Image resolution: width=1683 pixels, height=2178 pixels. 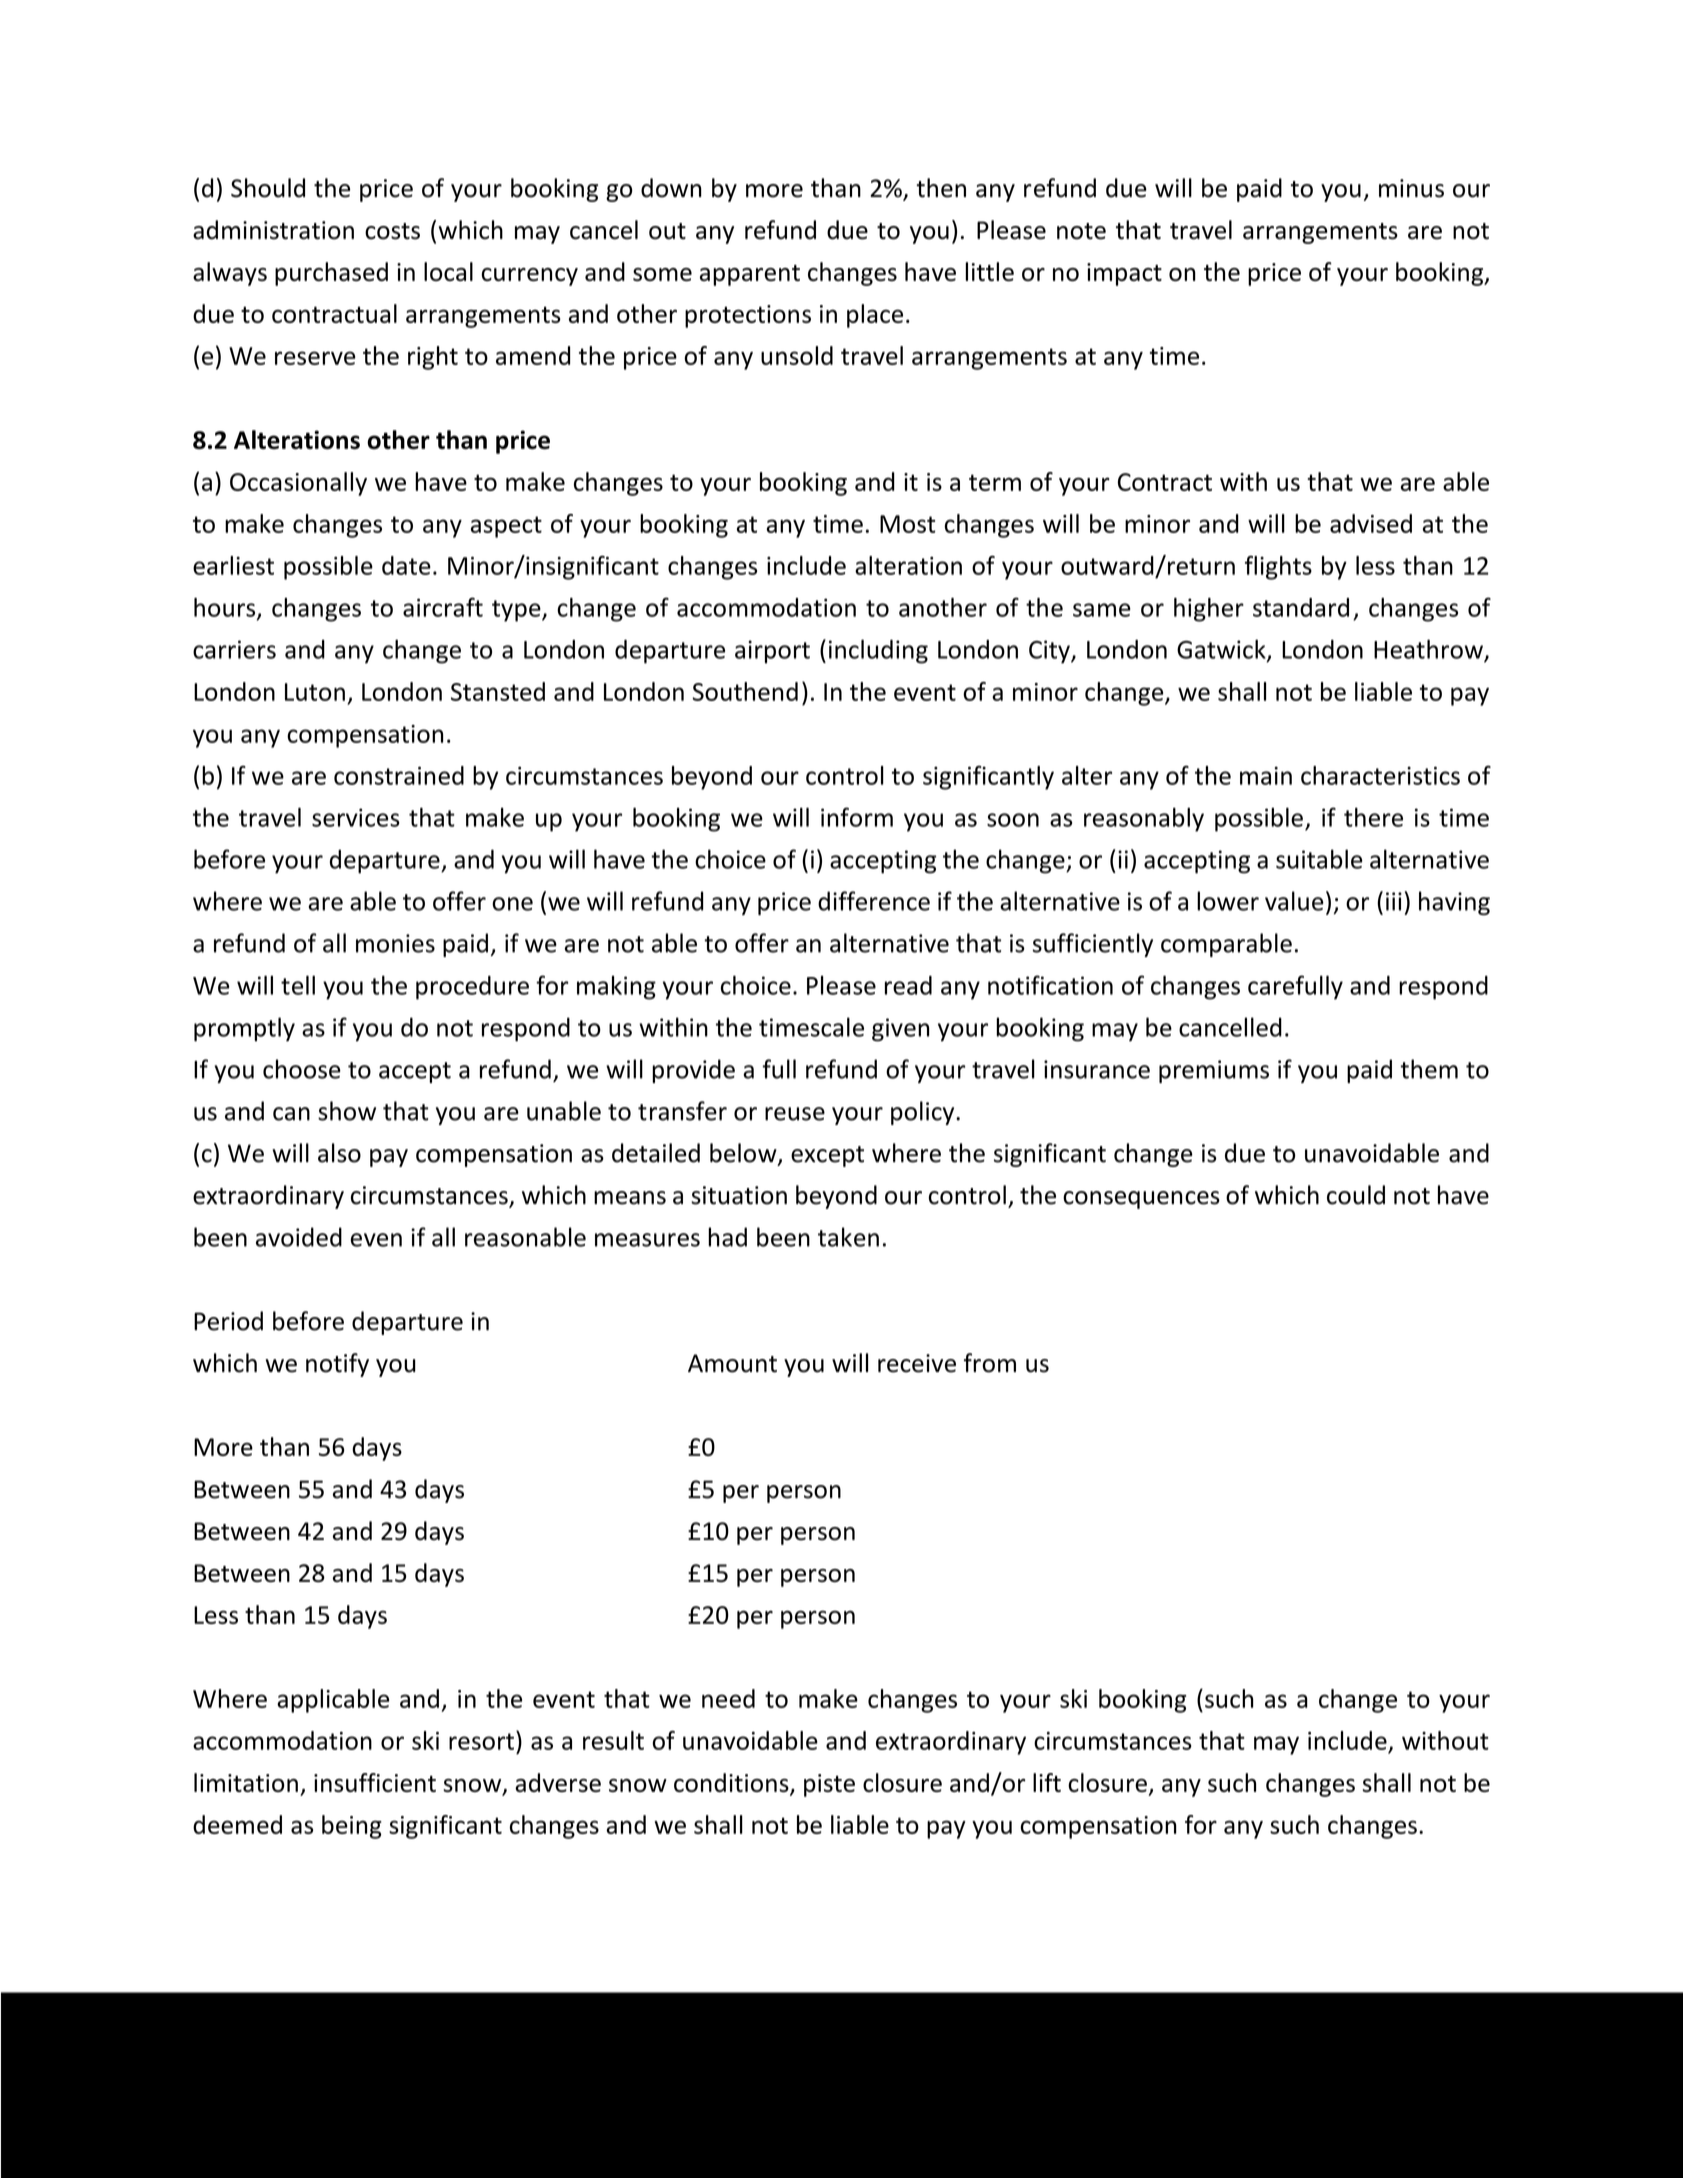 What do you see at coordinates (848, 1237) in the page?
I see `taken` at bounding box center [848, 1237].
